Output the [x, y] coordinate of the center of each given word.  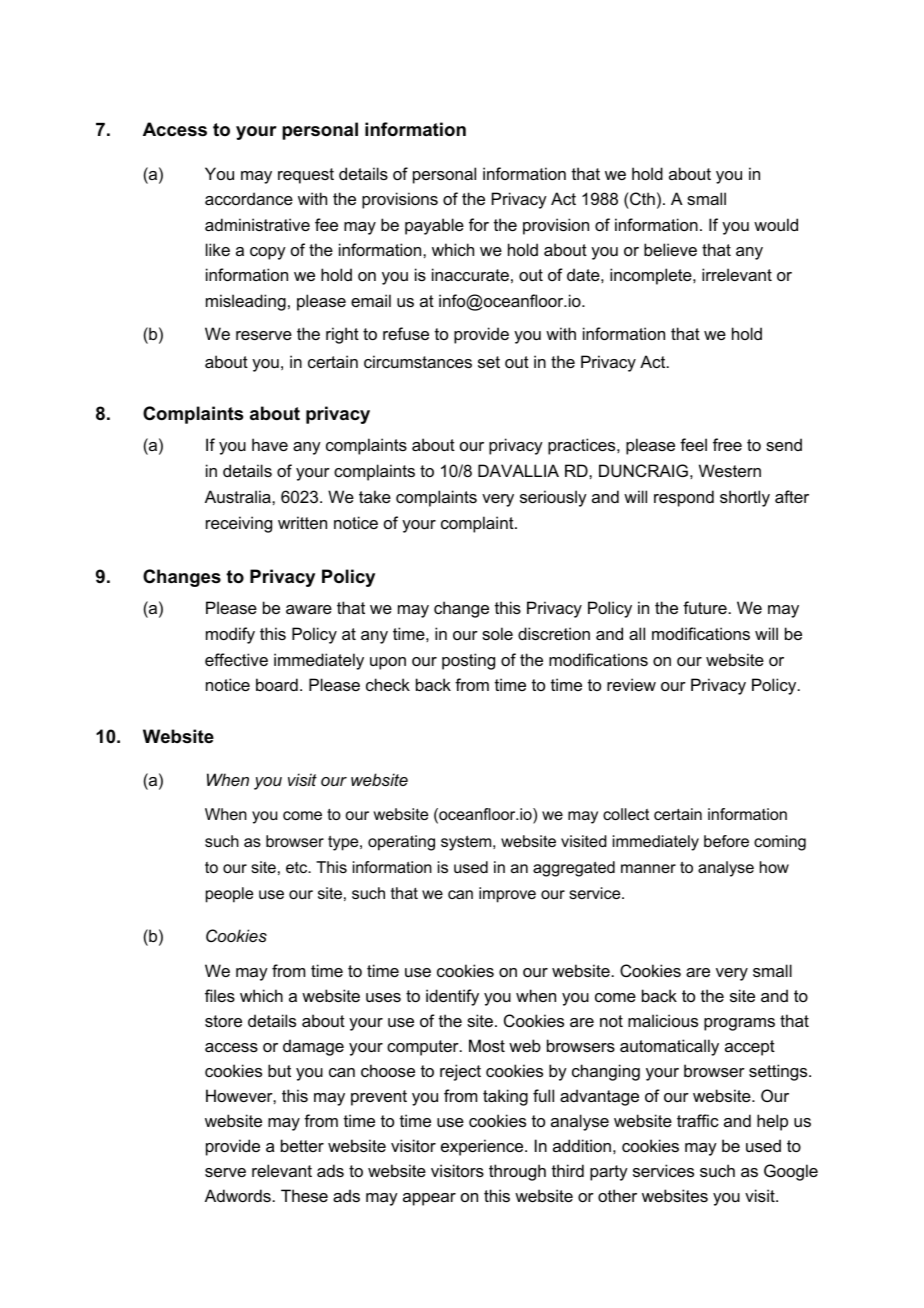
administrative [257, 224]
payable [434, 226]
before [726, 841]
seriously [553, 498]
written [302, 522]
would [776, 224]
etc [298, 867]
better [302, 1145]
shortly [745, 498]
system [467, 843]
